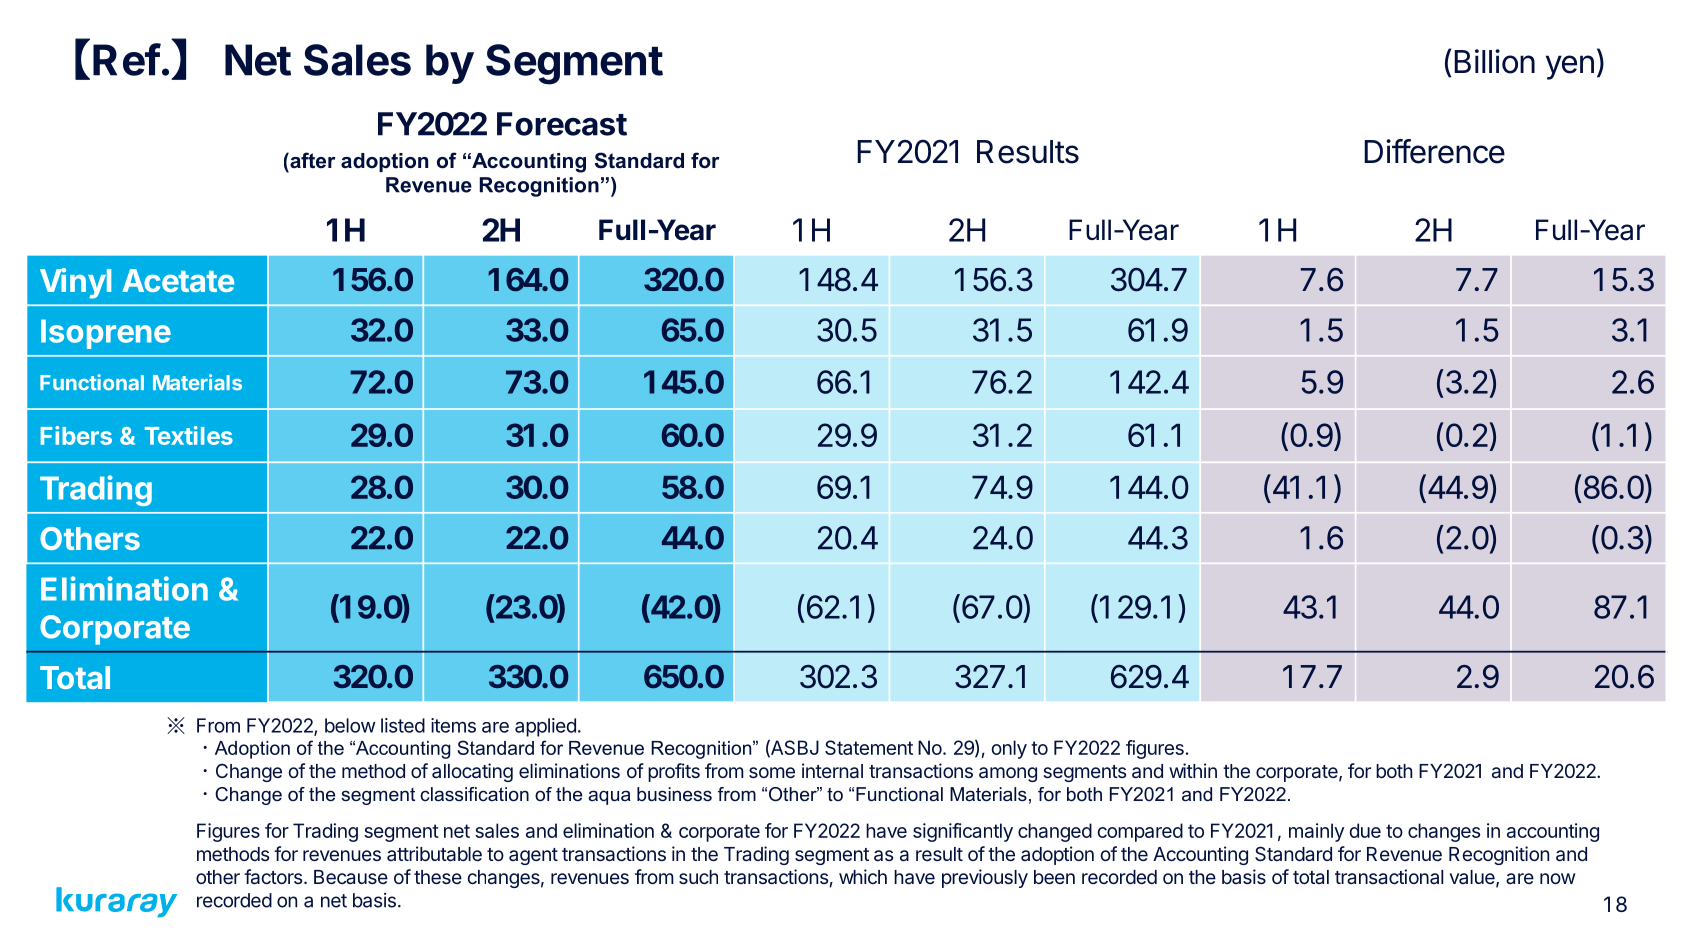 The width and height of the screenshot is (1683, 947). Describe the element at coordinates (562, 124) in the screenshot. I see `Forecast` at that location.
